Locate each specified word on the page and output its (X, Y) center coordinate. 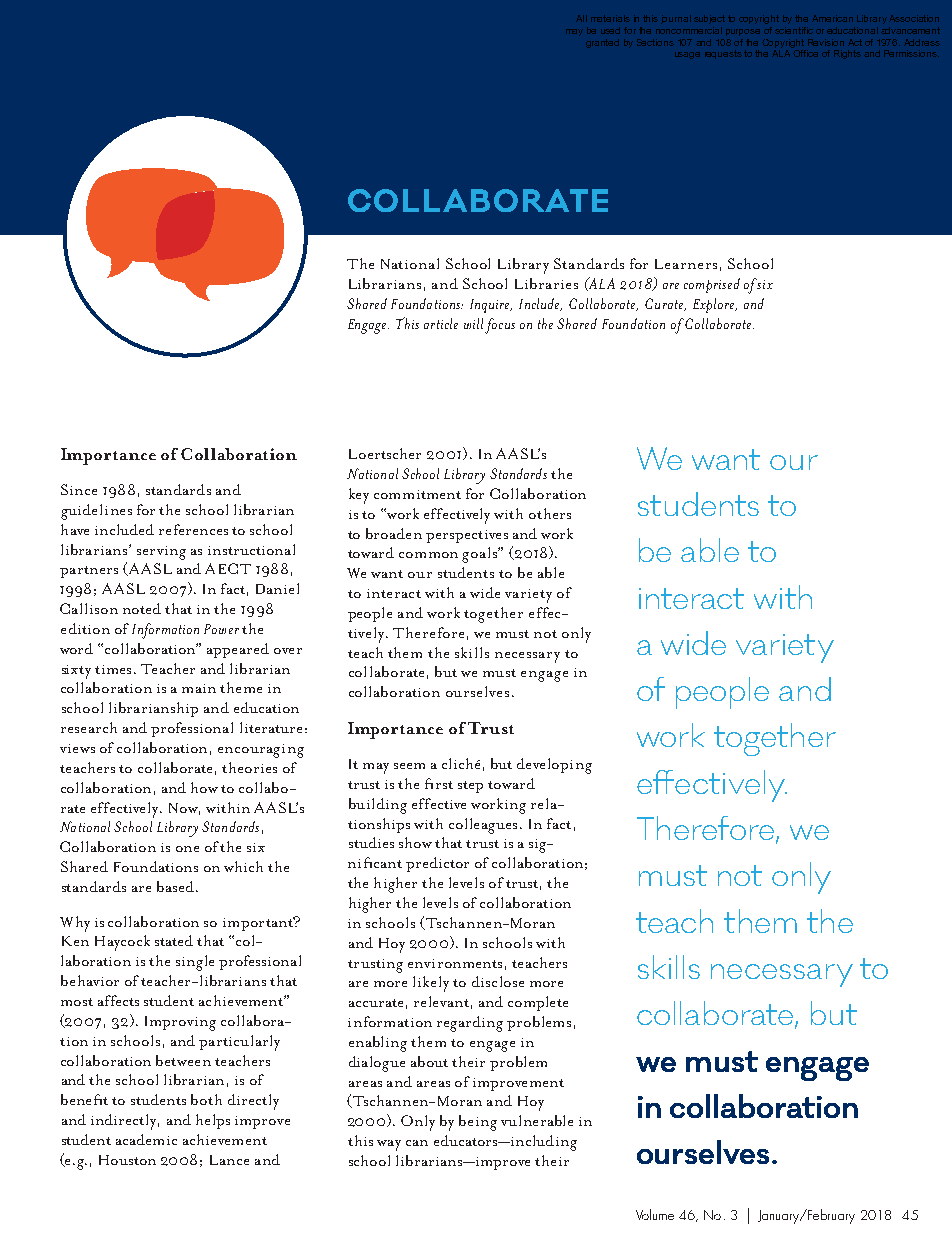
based (175, 886)
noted (142, 608)
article (441, 323)
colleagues (483, 826)
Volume (655, 1214)
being (478, 1123)
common (428, 555)
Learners (686, 264)
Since (79, 489)
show (415, 842)
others (550, 513)
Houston (127, 1160)
